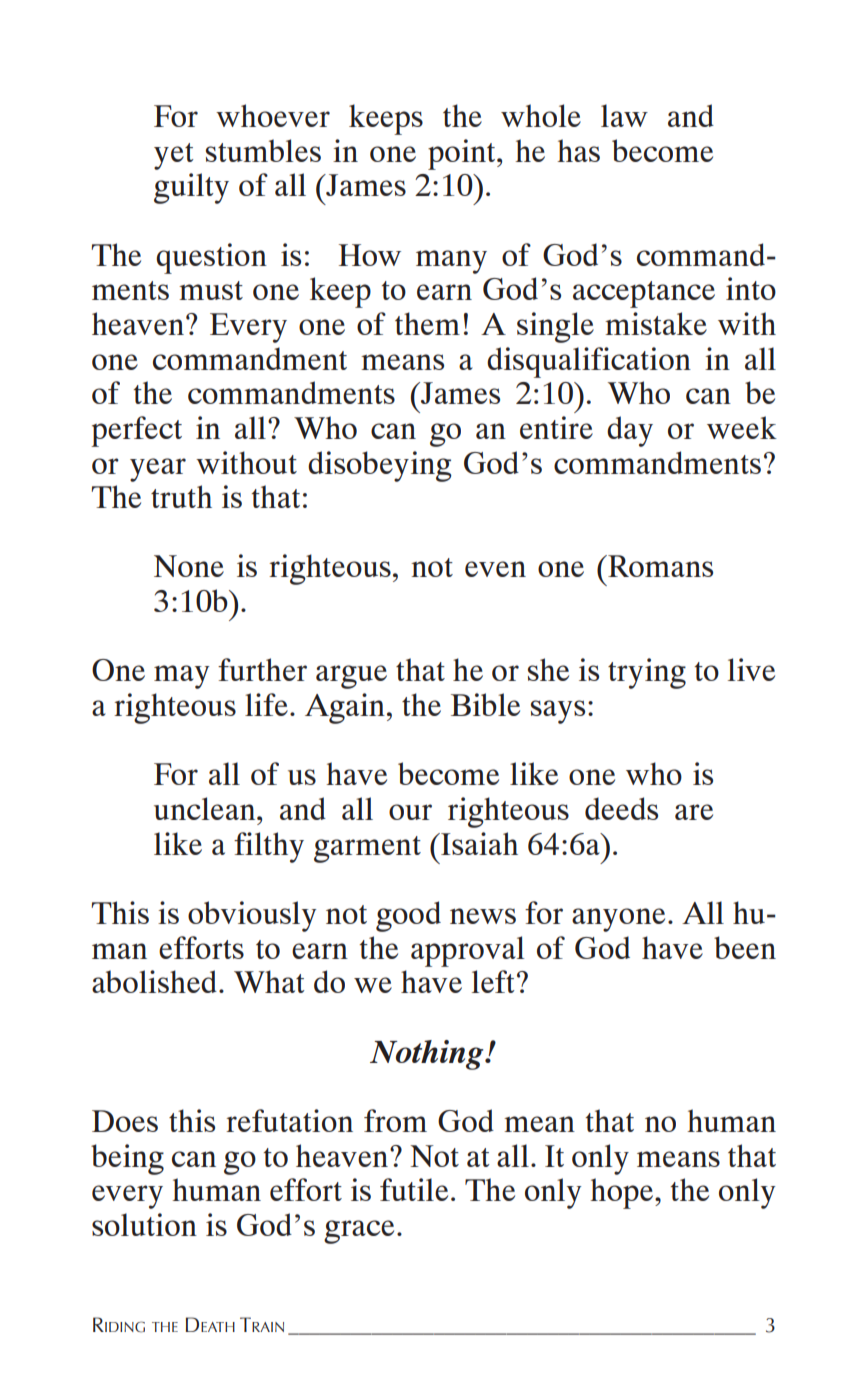 This image has height=1385, width=868. Describe the element at coordinates (624, 115) in the image. I see `law` at that location.
